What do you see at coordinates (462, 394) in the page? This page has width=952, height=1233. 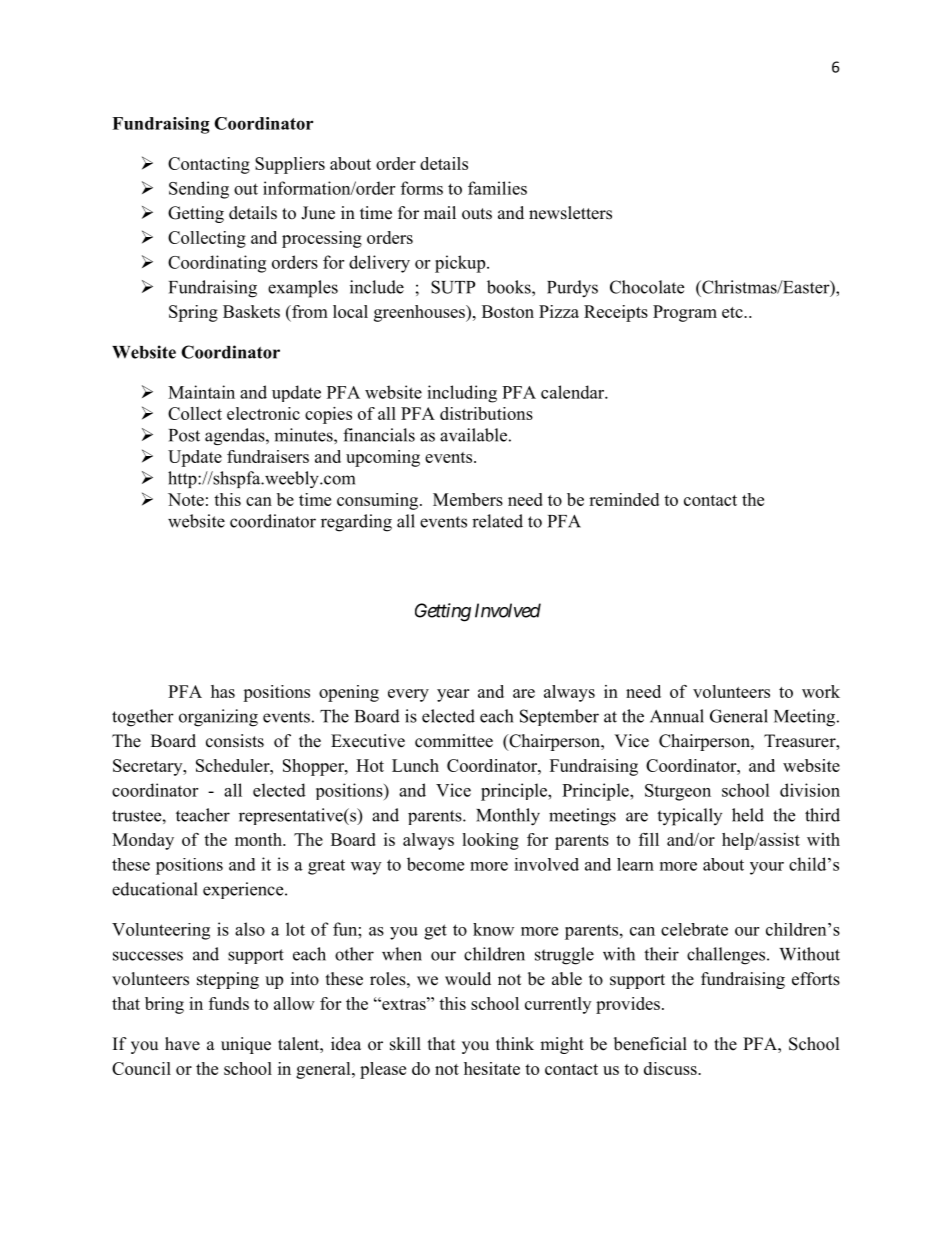 I see `including` at bounding box center [462, 394].
